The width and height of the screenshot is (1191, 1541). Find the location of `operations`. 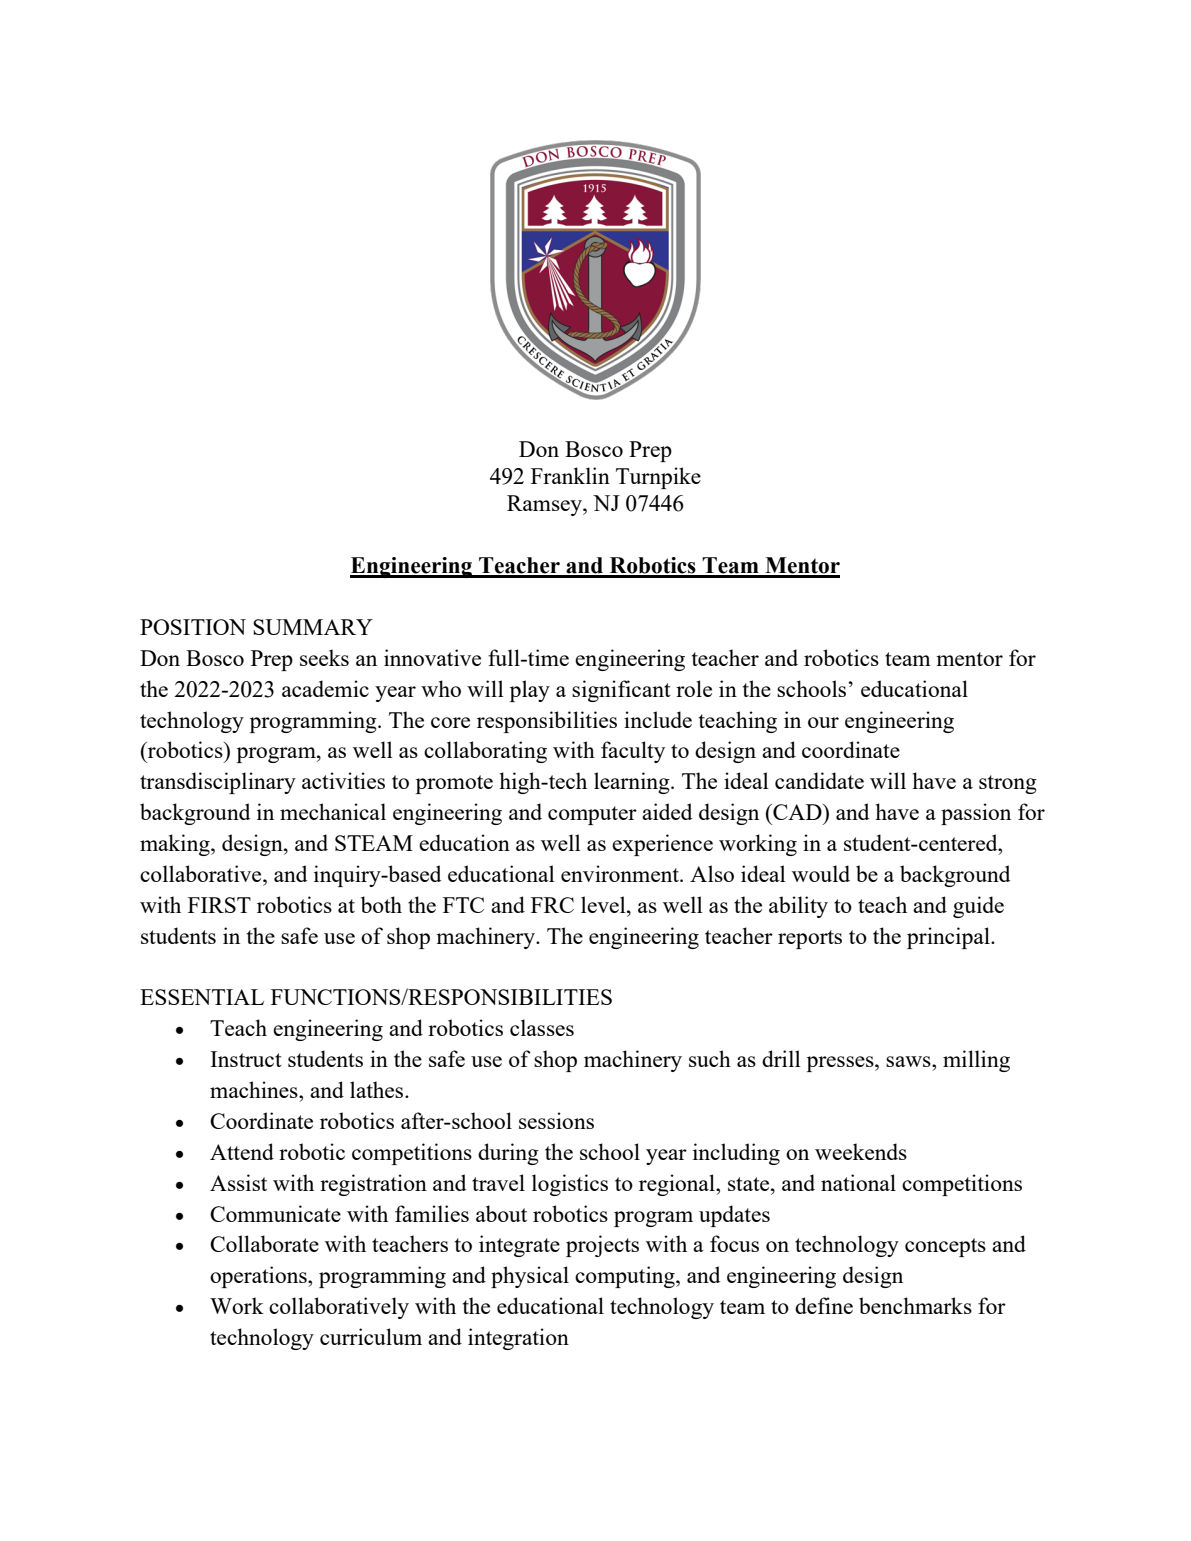

operations is located at coordinates (259, 1277).
